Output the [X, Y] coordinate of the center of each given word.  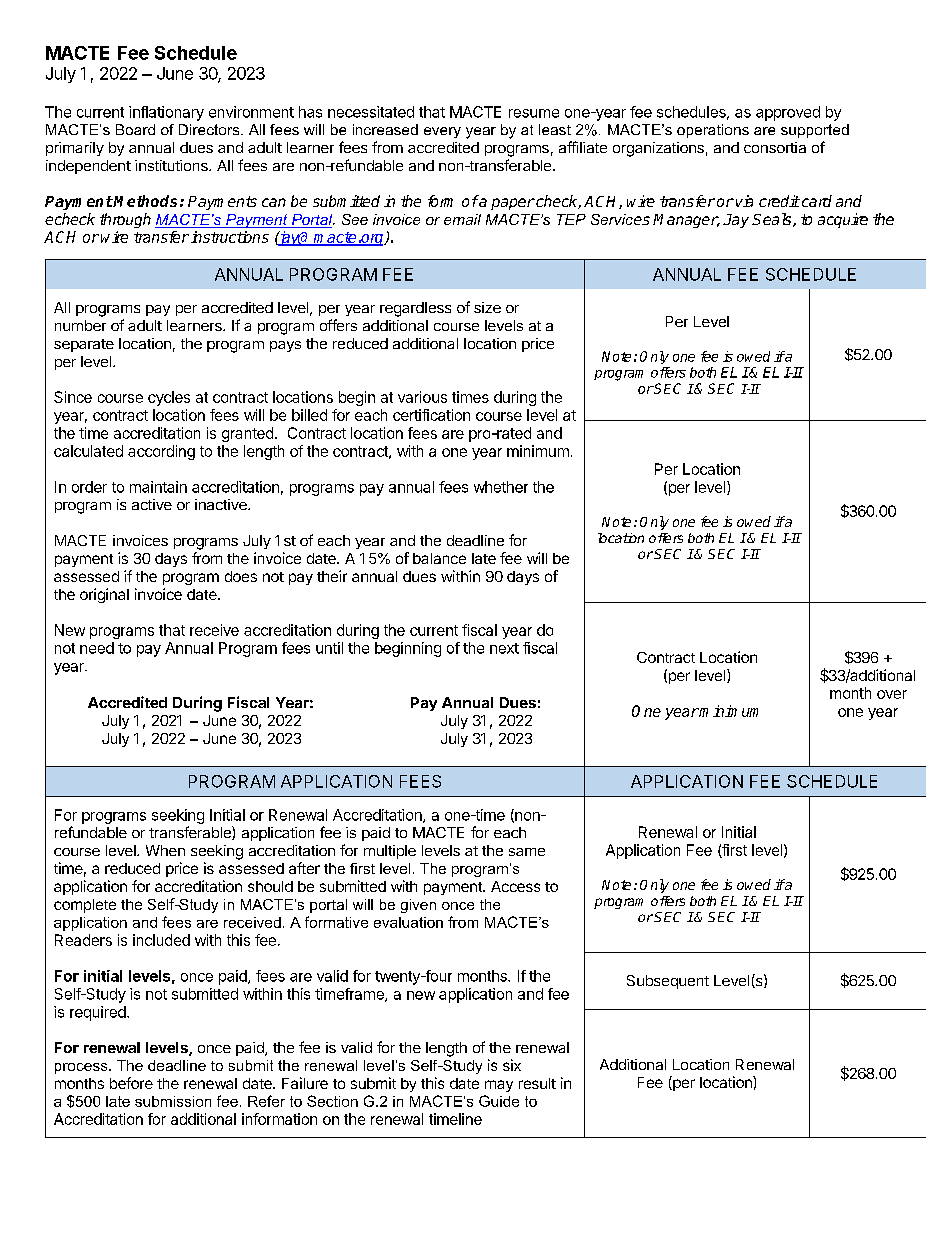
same [527, 852]
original [104, 595]
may [499, 1086]
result [537, 1083]
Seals [773, 220]
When [165, 850]
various [422, 397]
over [892, 694]
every [442, 132]
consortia [775, 147]
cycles [169, 398]
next [504, 648]
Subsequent [668, 982]
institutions [172, 165]
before [131, 1083]
